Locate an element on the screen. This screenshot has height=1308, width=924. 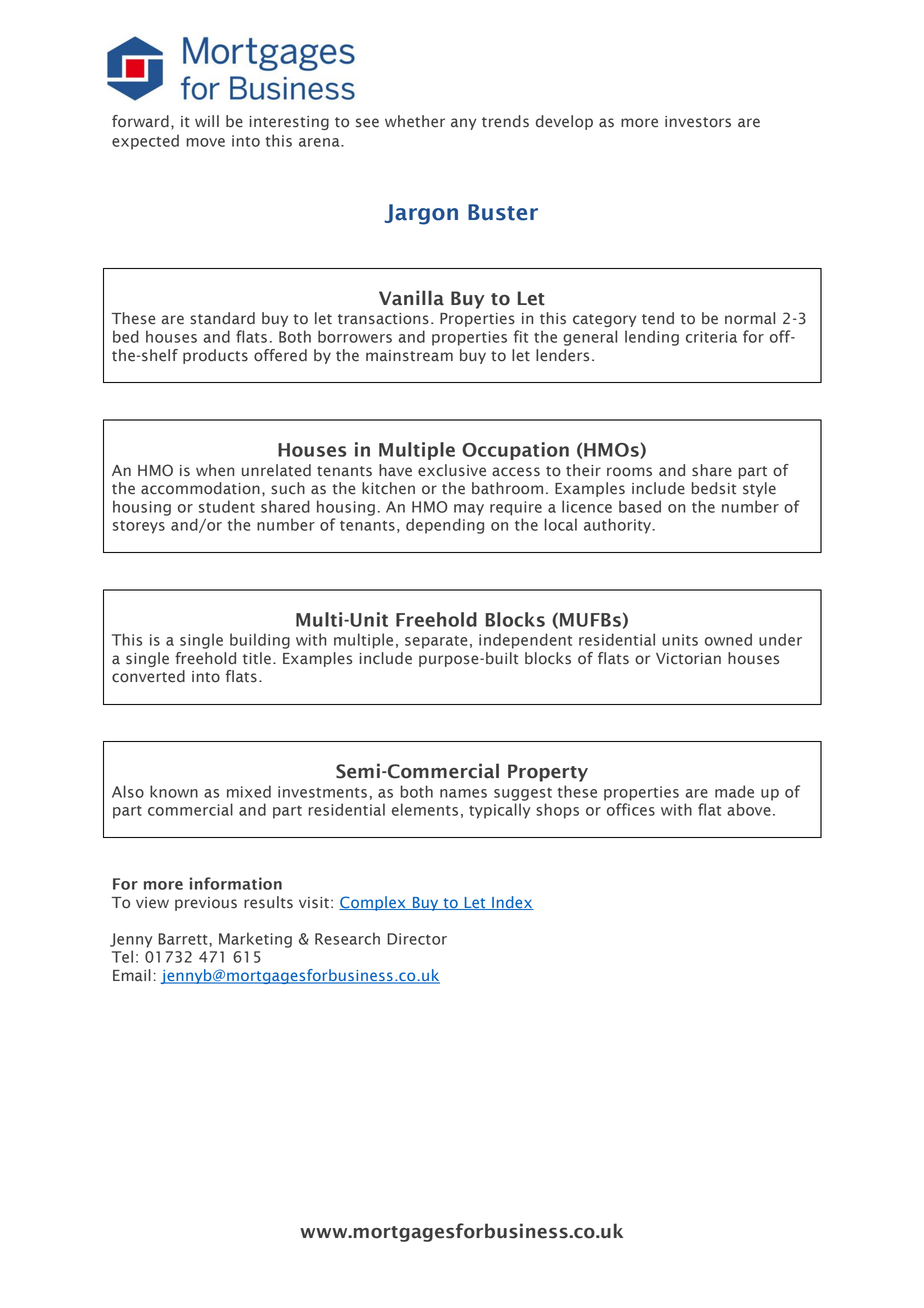
Barrett is located at coordinates (184, 939).
